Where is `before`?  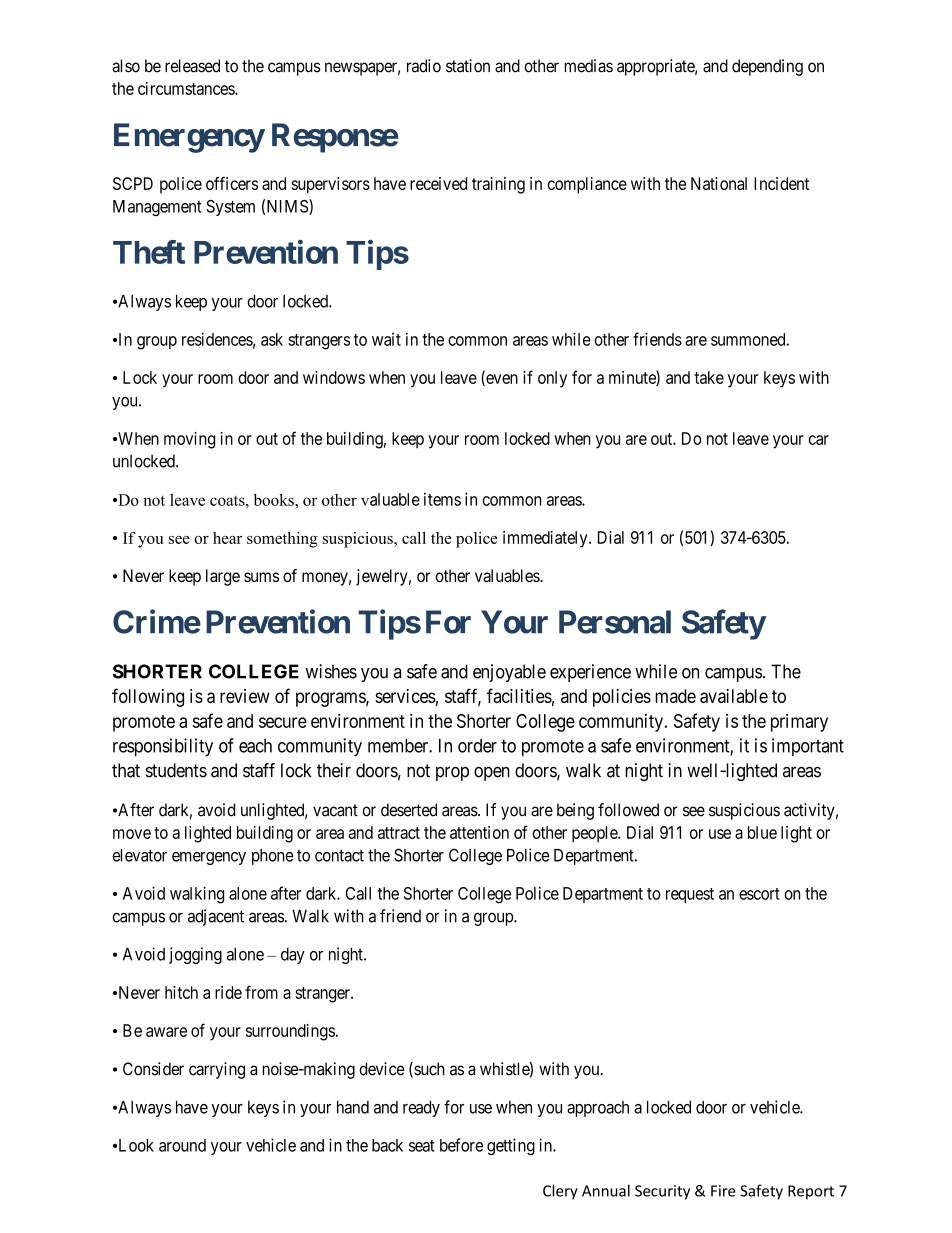
before is located at coordinates (461, 1145).
